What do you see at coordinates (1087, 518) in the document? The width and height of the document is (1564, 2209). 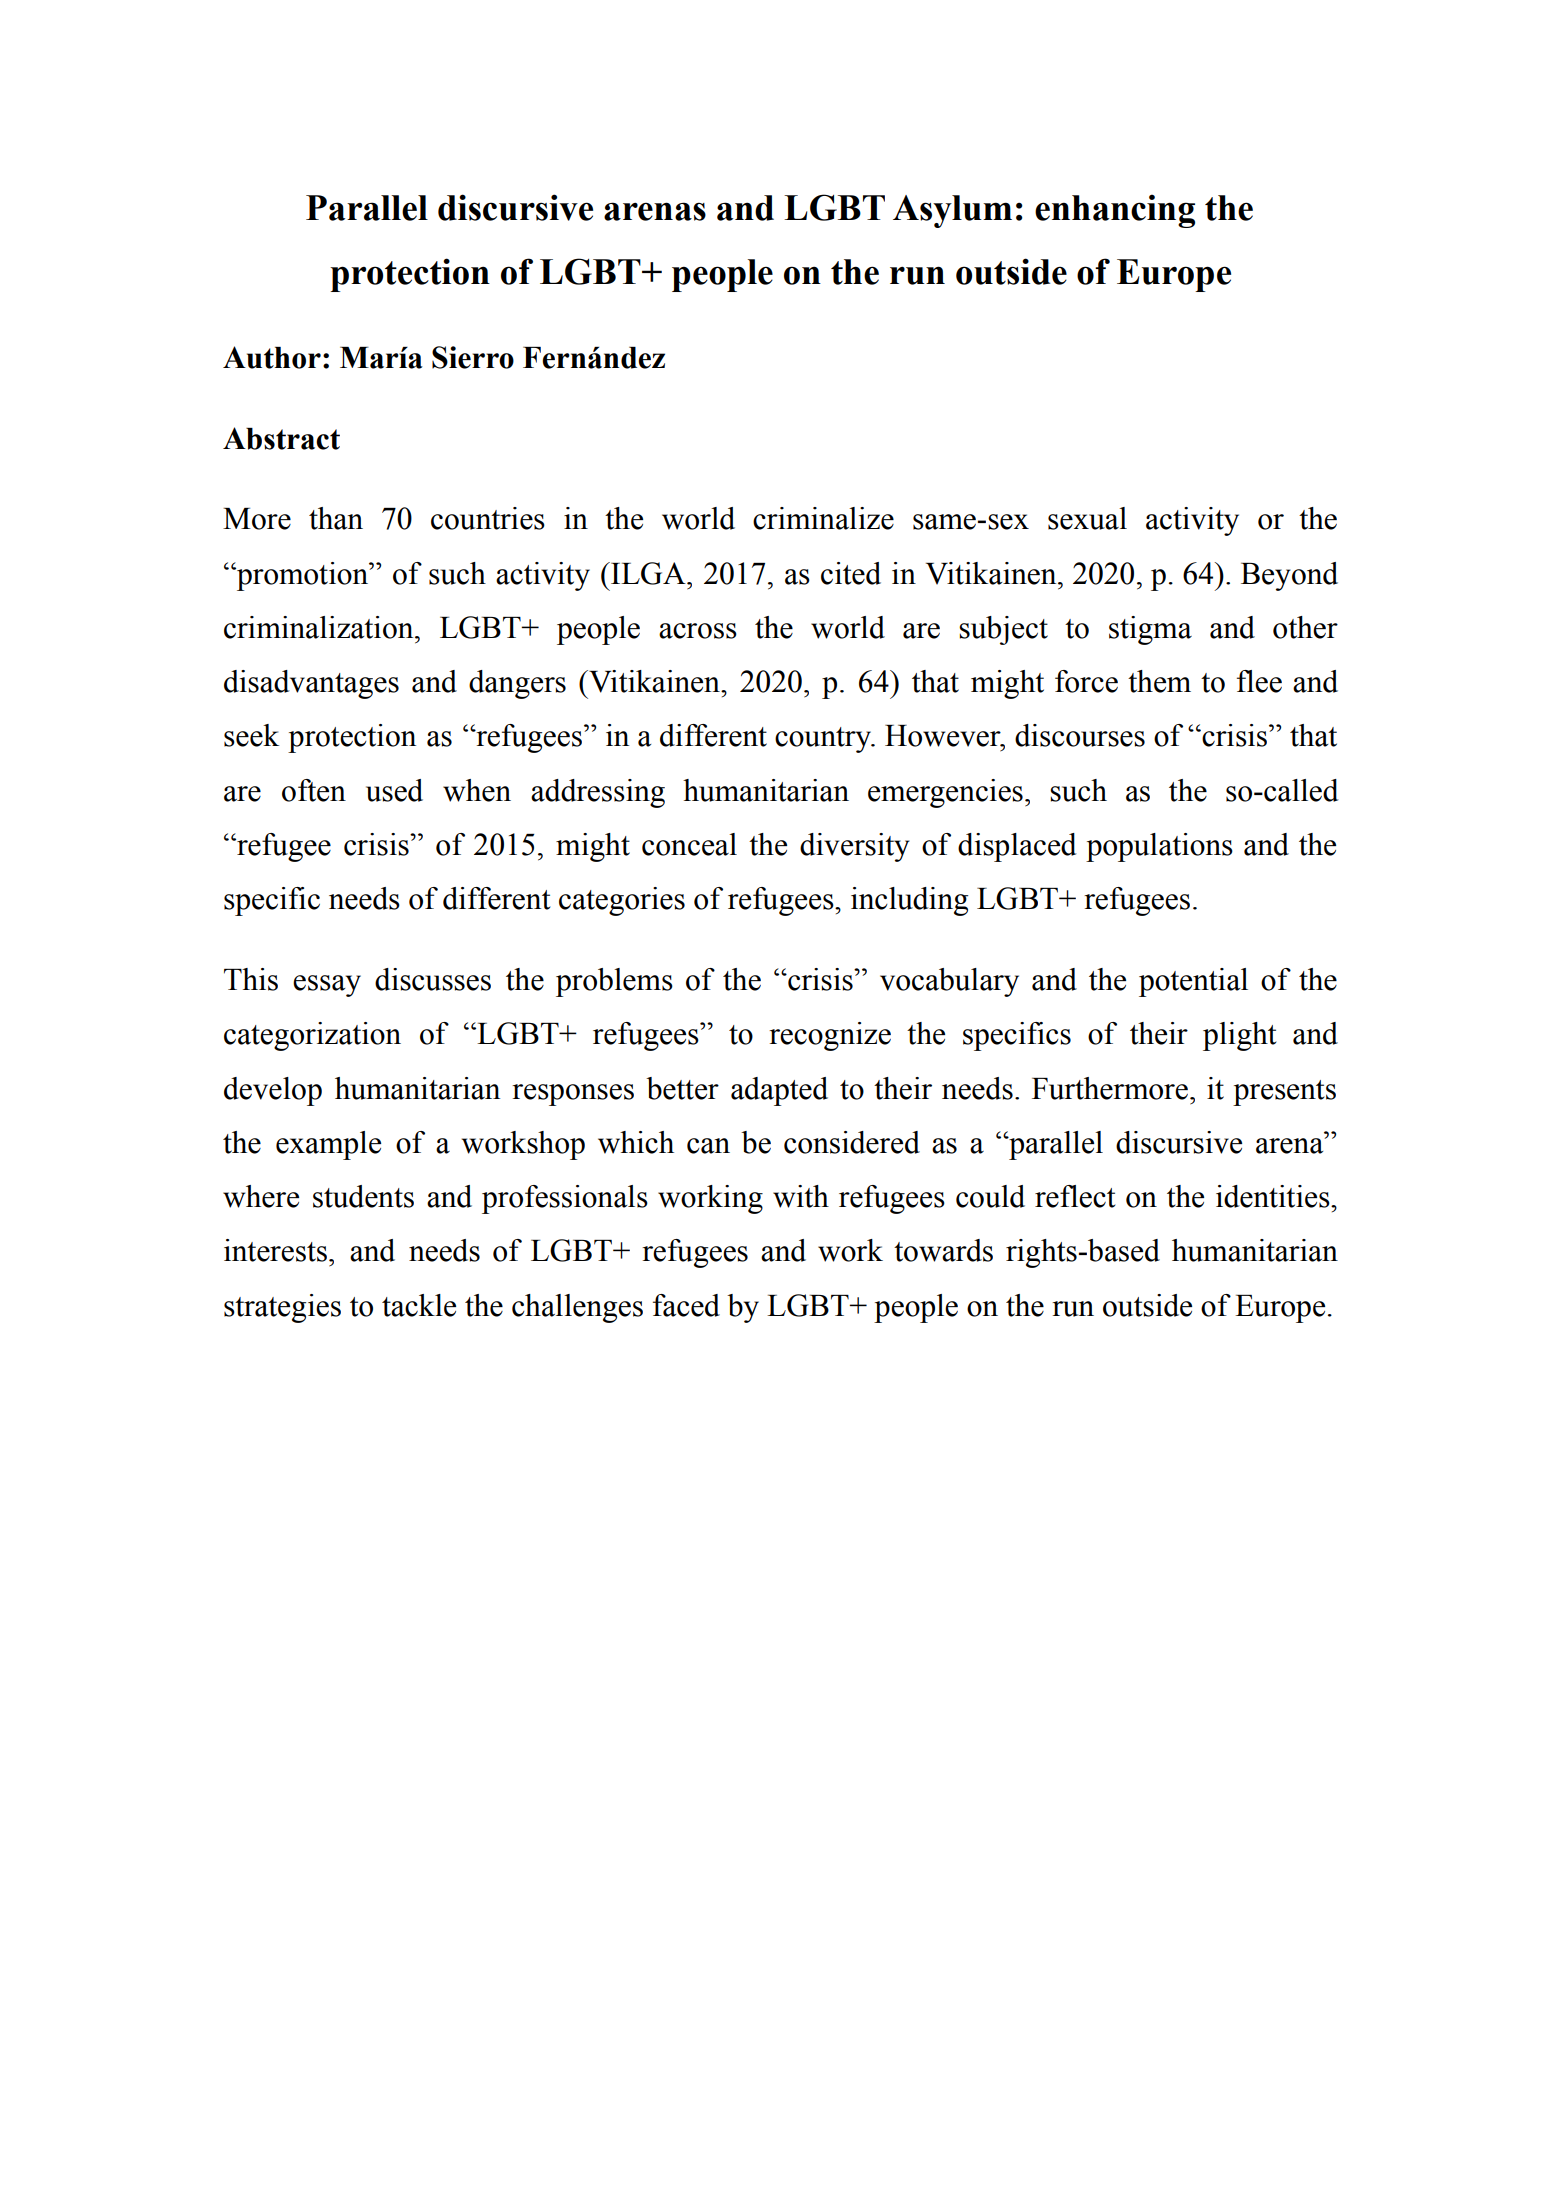 I see `sexual` at bounding box center [1087, 518].
